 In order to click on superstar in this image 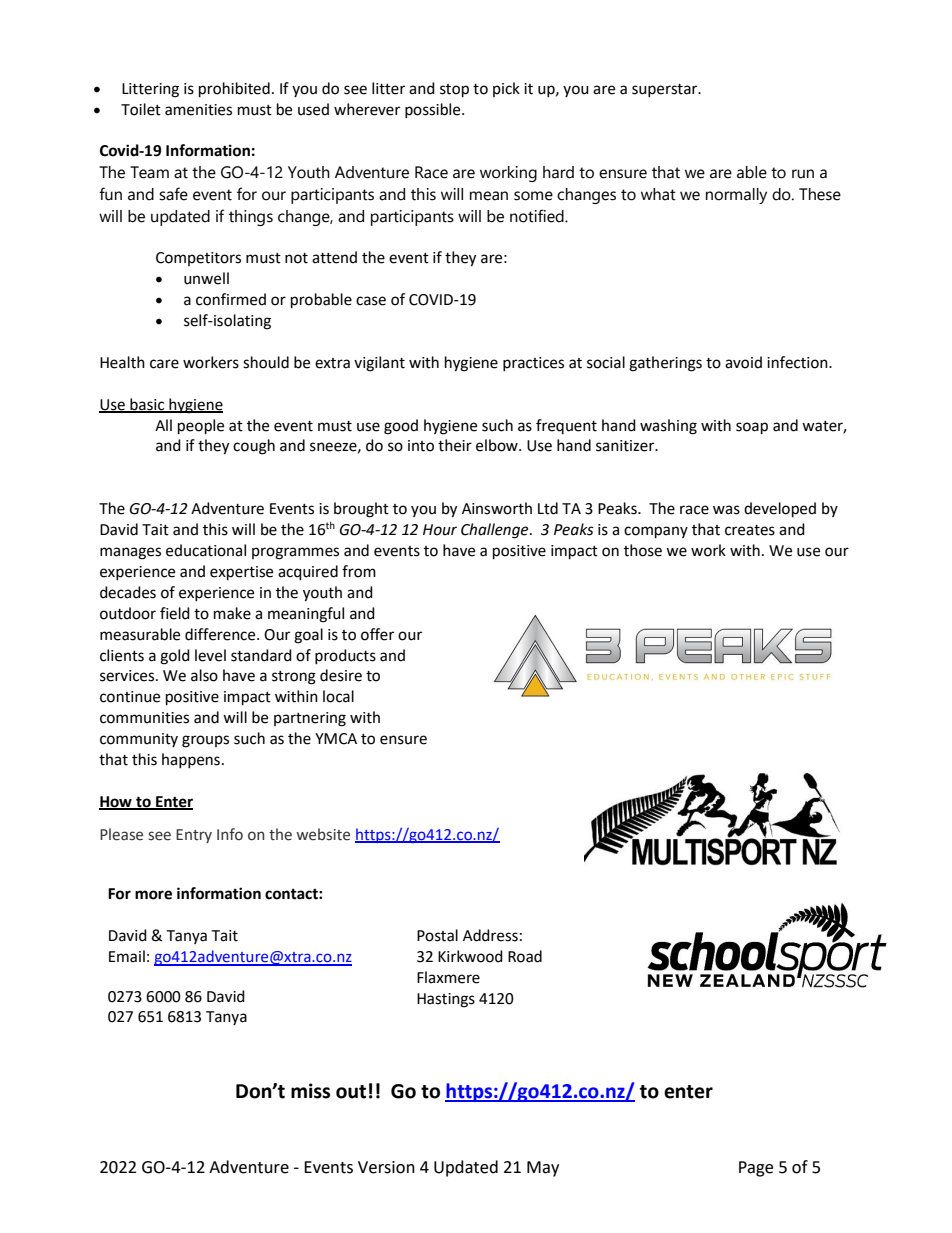, I will do `click(666, 90)`.
